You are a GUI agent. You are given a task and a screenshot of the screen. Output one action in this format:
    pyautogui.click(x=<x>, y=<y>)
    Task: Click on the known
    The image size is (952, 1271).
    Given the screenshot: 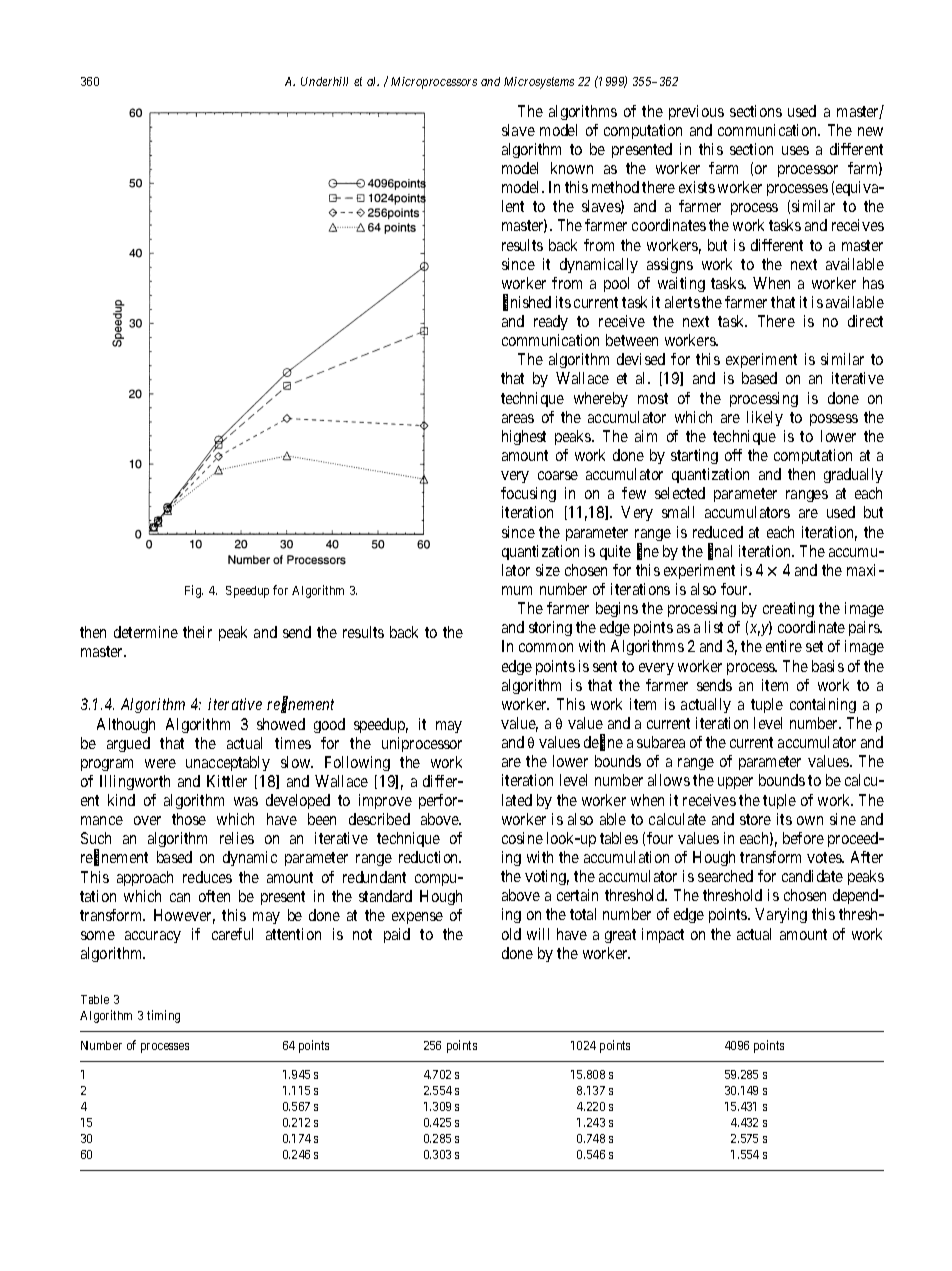 What is the action you would take?
    pyautogui.click(x=572, y=168)
